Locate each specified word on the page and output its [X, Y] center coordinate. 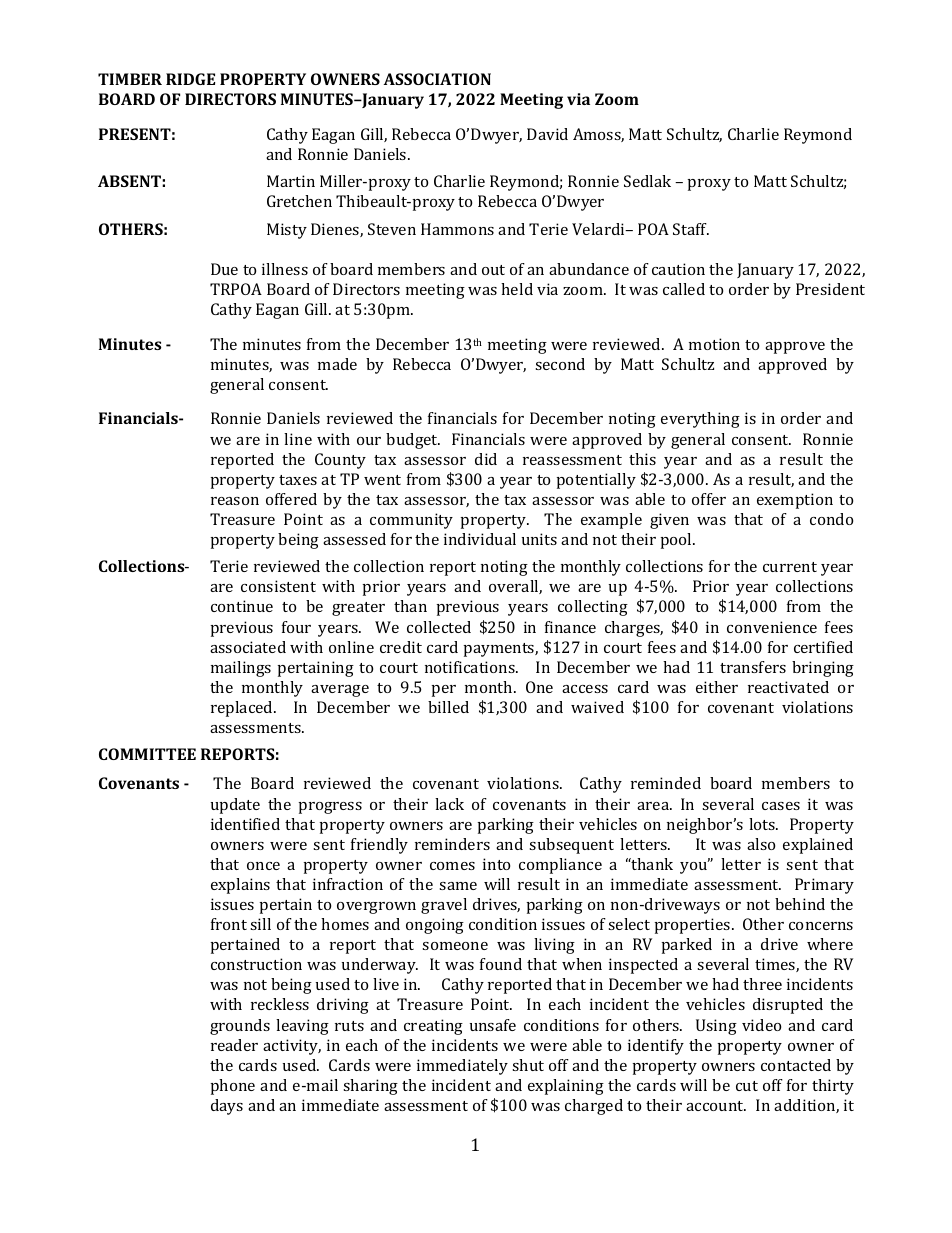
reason [235, 501]
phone [233, 1087]
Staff [691, 229]
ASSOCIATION [437, 79]
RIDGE [190, 79]
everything [700, 420]
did [486, 459]
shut [528, 1065]
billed [448, 707]
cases [781, 806]
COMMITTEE [147, 754]
